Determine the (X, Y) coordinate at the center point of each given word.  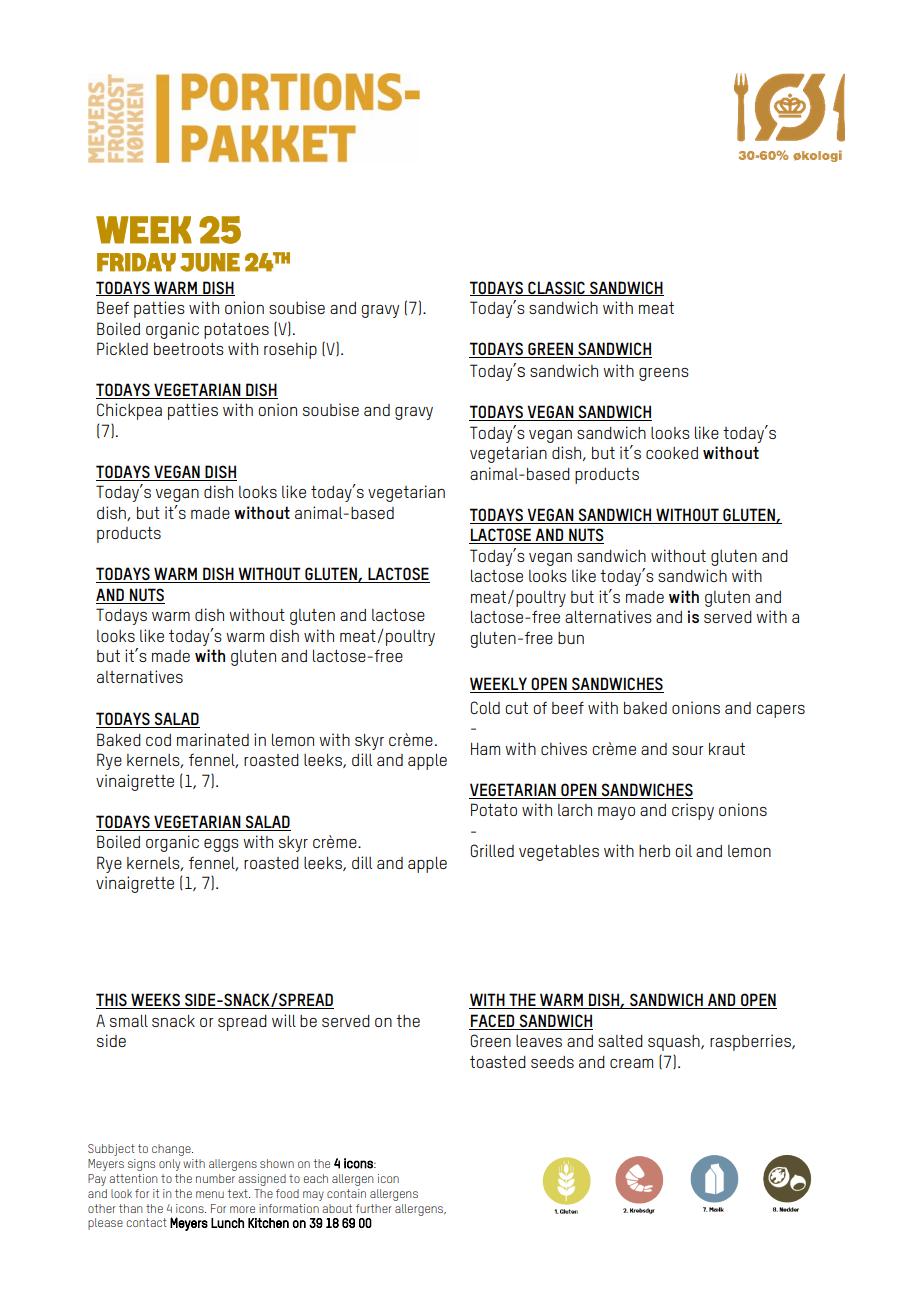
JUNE (210, 262)
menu (210, 1194)
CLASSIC (556, 288)
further (374, 1208)
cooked (672, 453)
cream (631, 1063)
